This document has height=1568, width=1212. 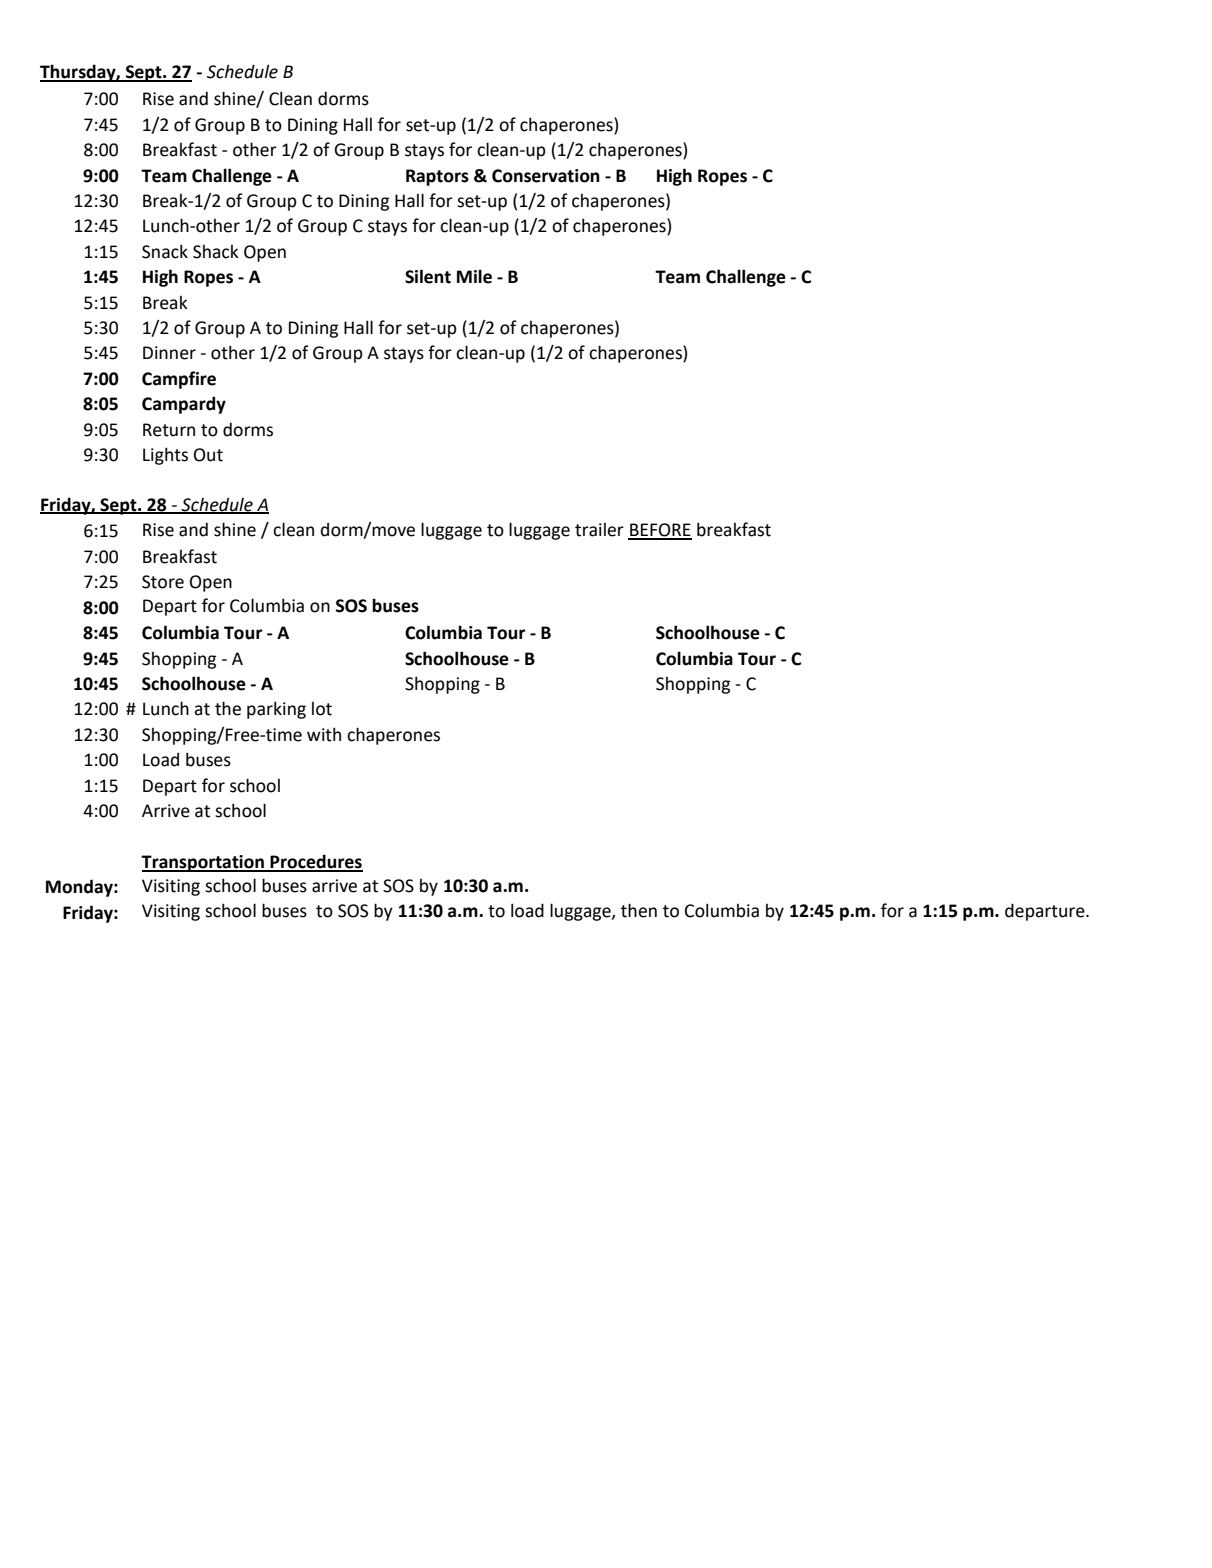 I want to click on then, so click(x=639, y=910).
